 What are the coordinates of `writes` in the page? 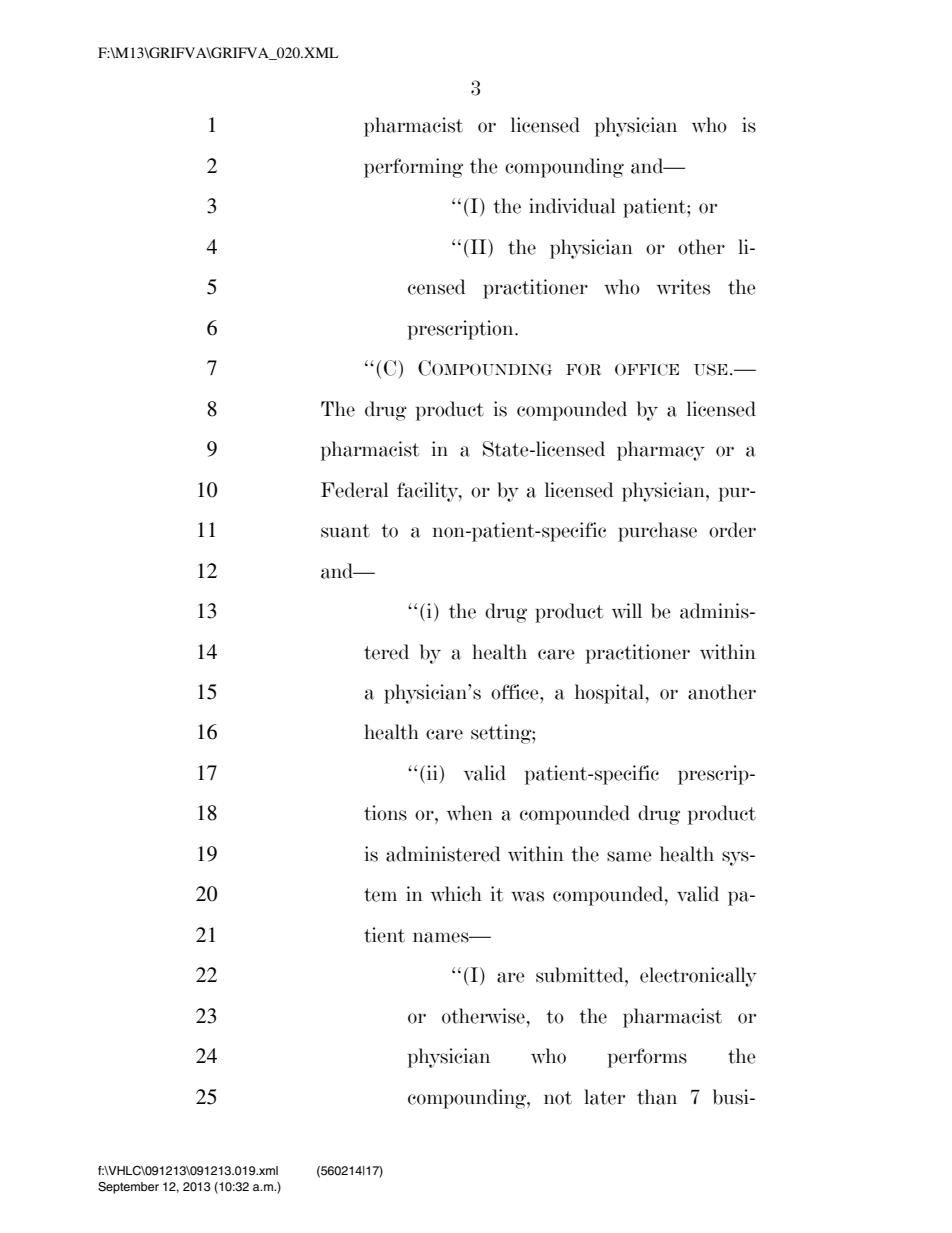 It's located at (683, 287).
